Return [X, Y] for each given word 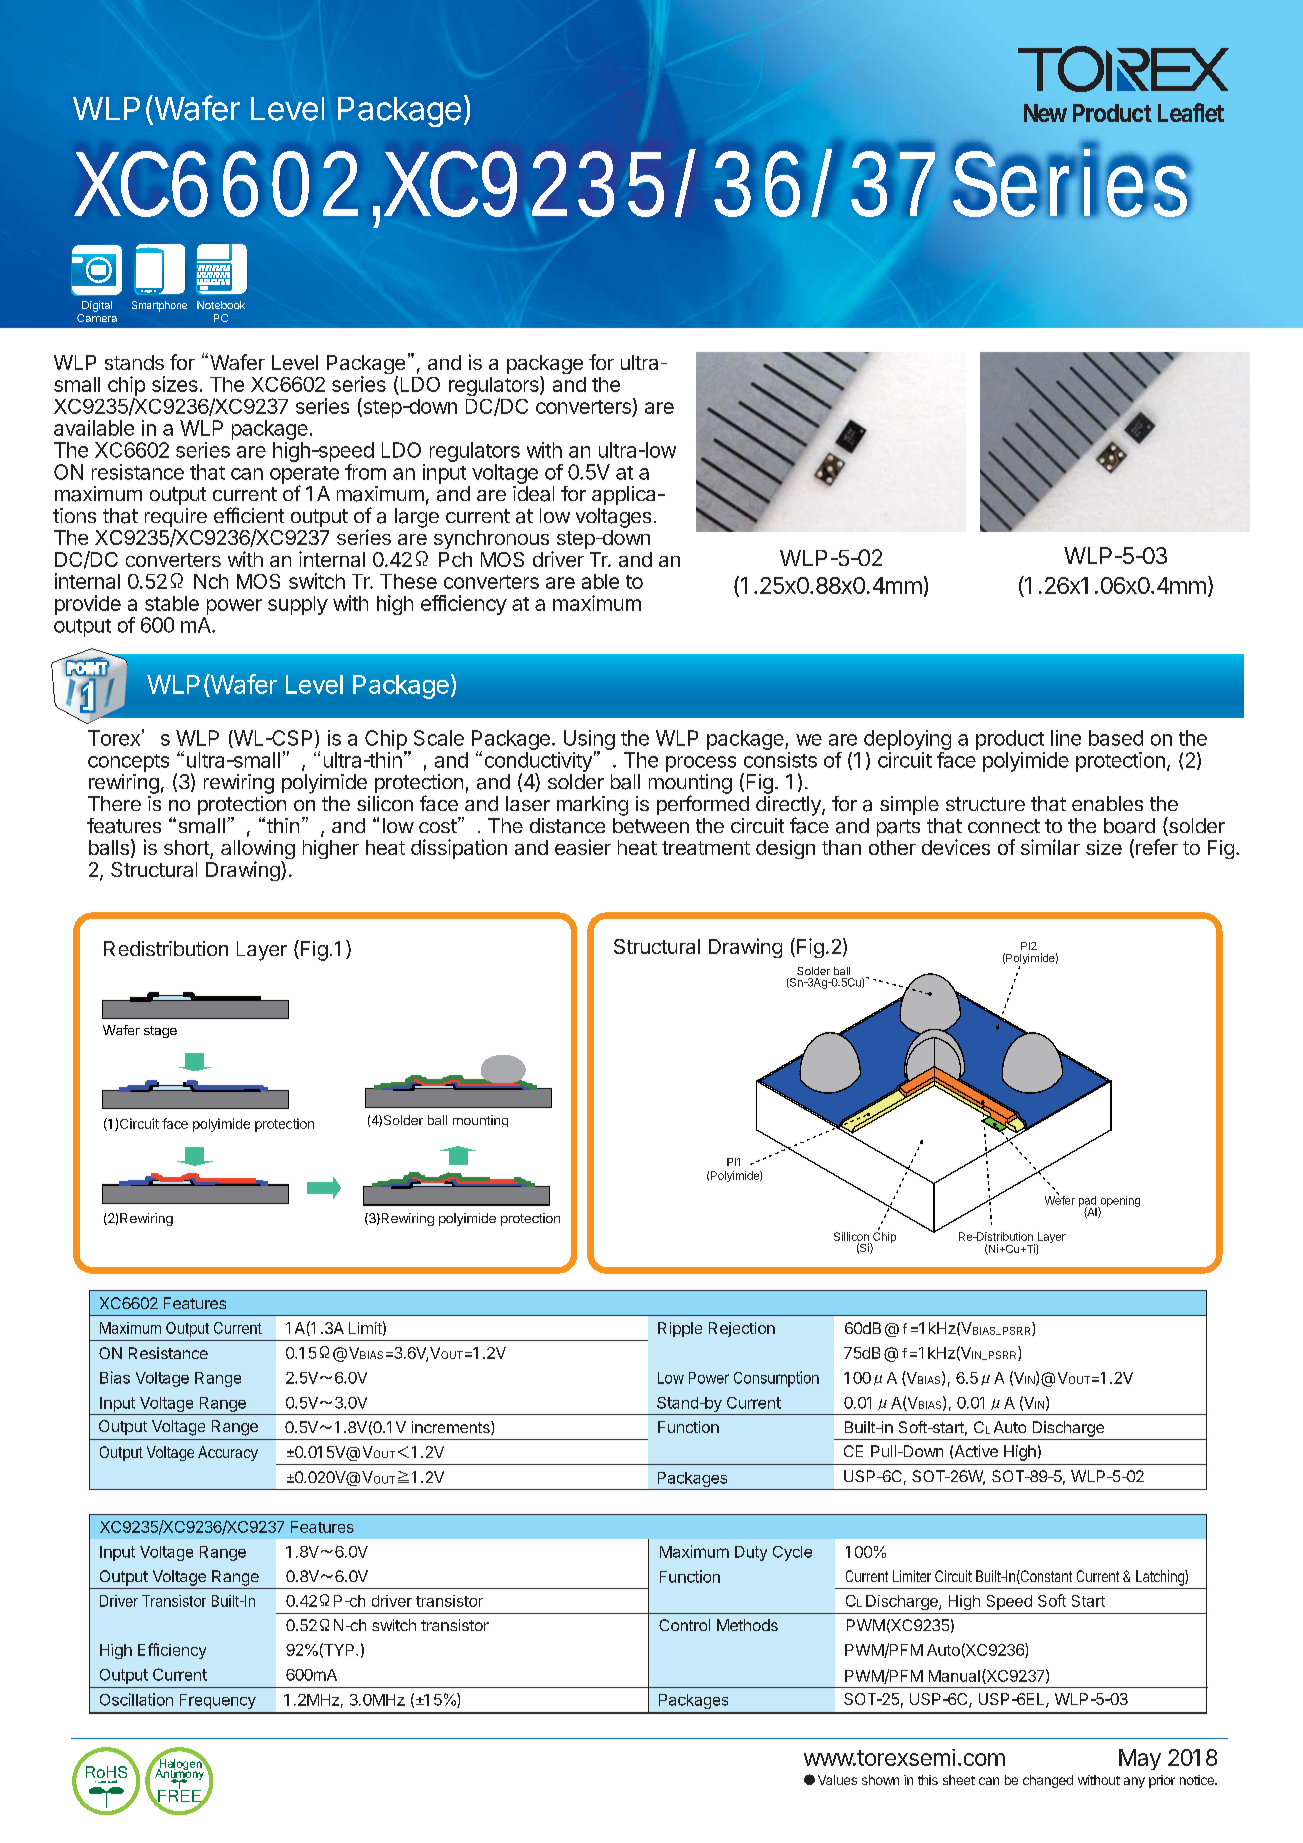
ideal [533, 494]
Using [589, 741]
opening [1119, 1203]
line [1066, 738]
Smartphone [159, 306]
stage [160, 1032]
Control [684, 1625]
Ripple [680, 1329]
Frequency [218, 1701]
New [1045, 113]
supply [298, 605]
